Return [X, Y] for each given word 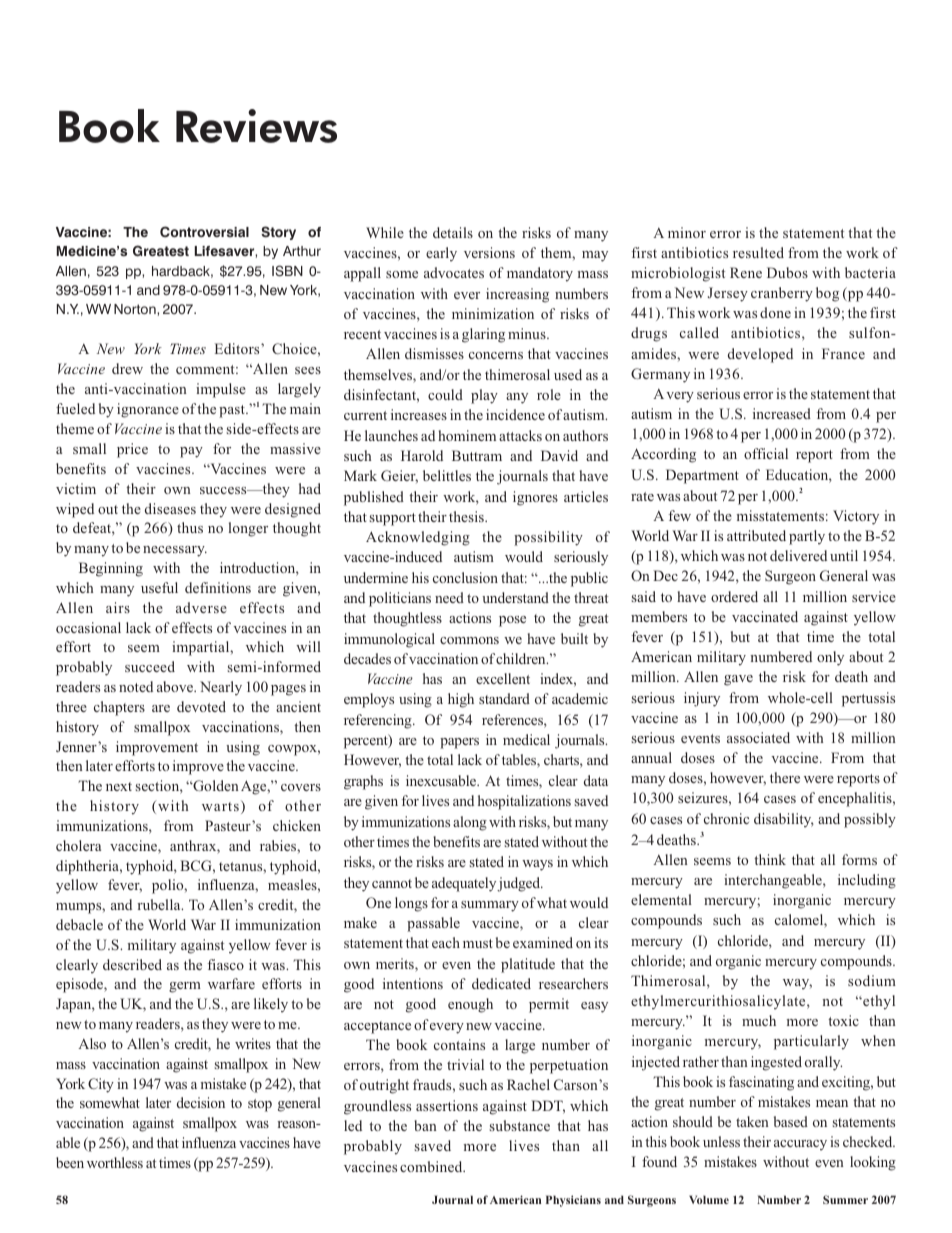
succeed [150, 666]
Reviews [256, 126]
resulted [758, 252]
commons [469, 640]
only [830, 658]
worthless [115, 1162]
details [453, 232]
